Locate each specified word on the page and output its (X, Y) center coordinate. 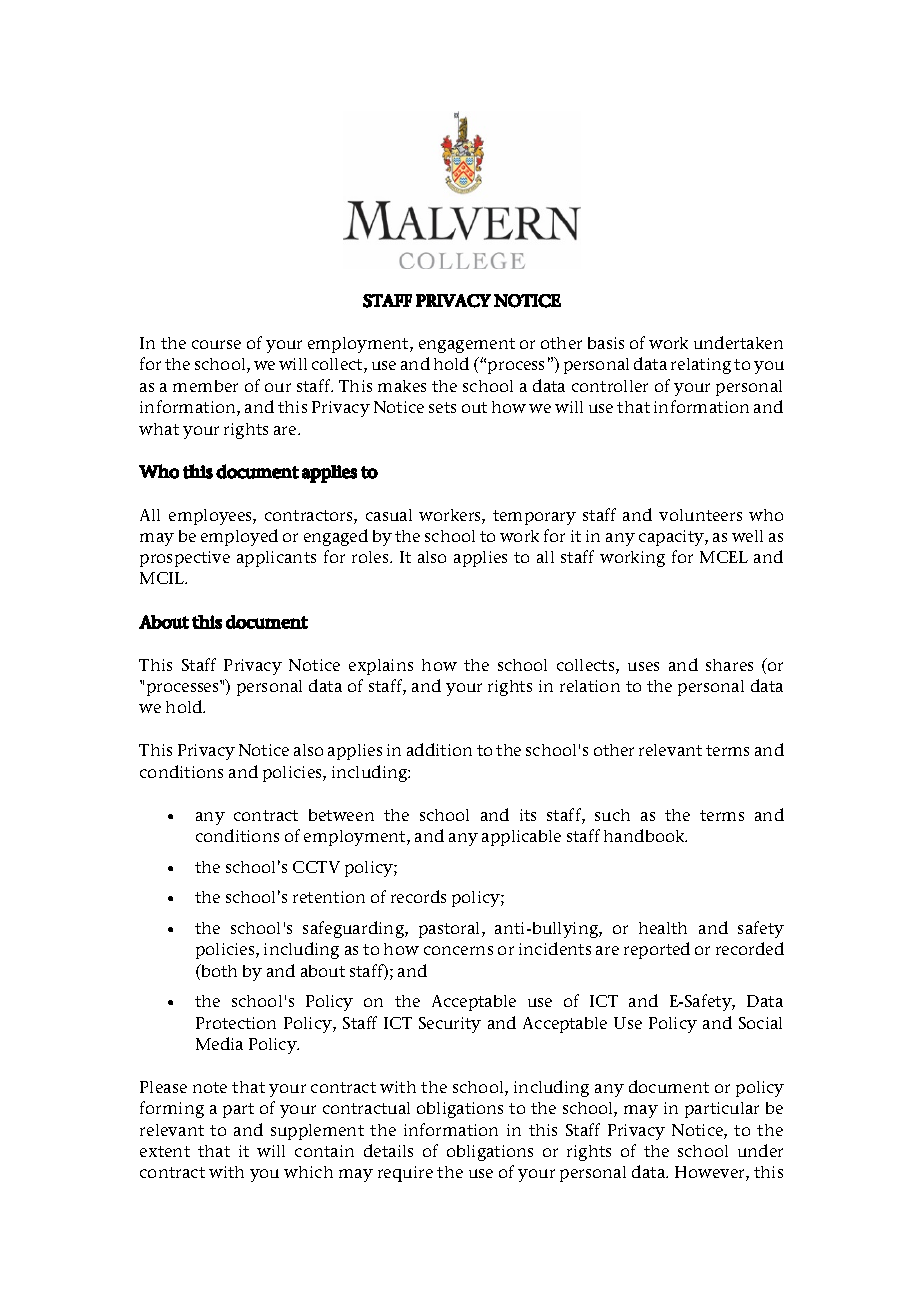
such (612, 815)
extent (165, 1151)
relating (701, 366)
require (405, 1174)
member (205, 386)
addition (439, 749)
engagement (467, 345)
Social (760, 1023)
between (341, 815)
